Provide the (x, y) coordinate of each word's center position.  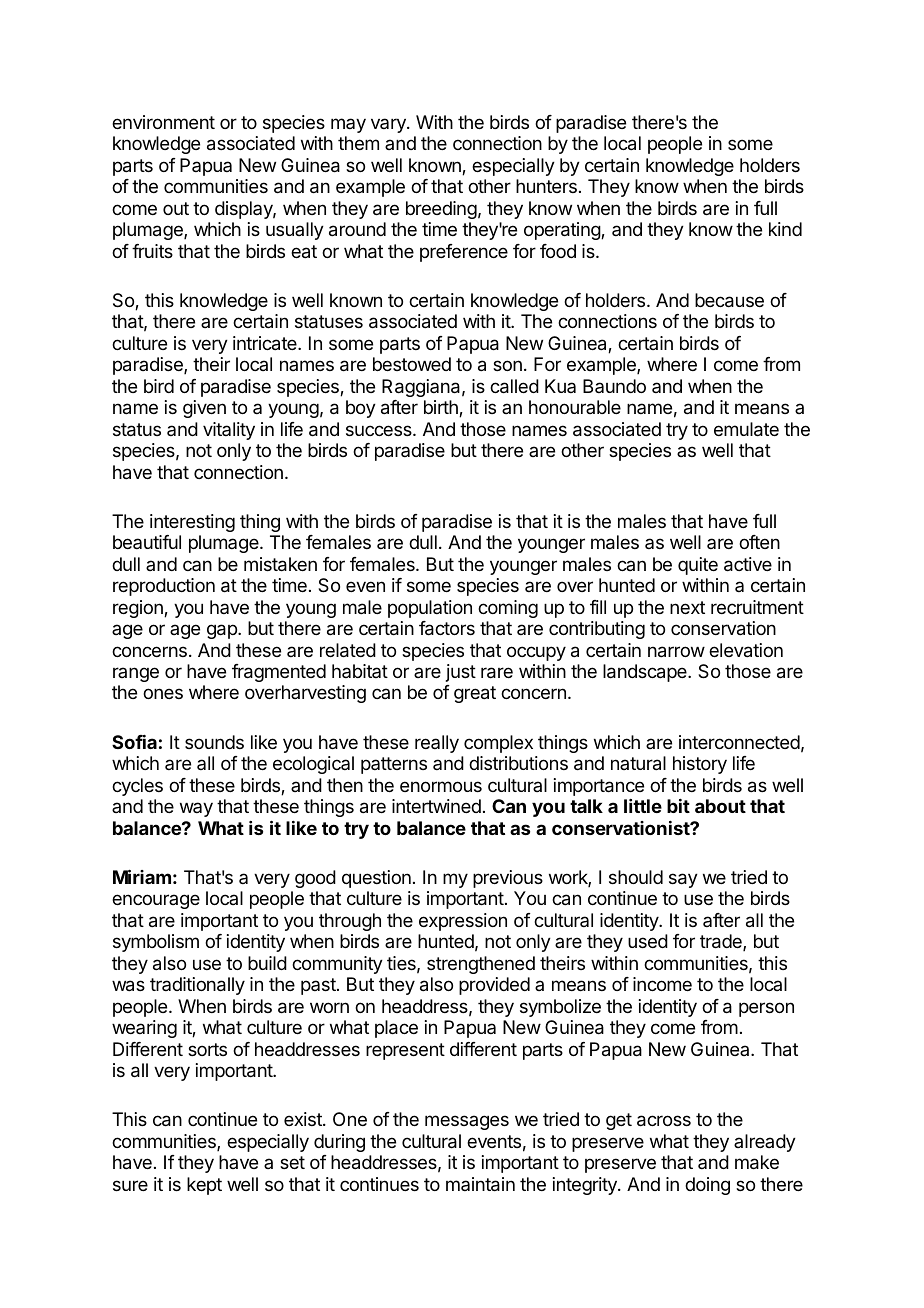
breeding (441, 210)
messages (467, 1122)
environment (163, 122)
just (461, 673)
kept (204, 1186)
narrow (676, 652)
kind (785, 229)
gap (223, 631)
